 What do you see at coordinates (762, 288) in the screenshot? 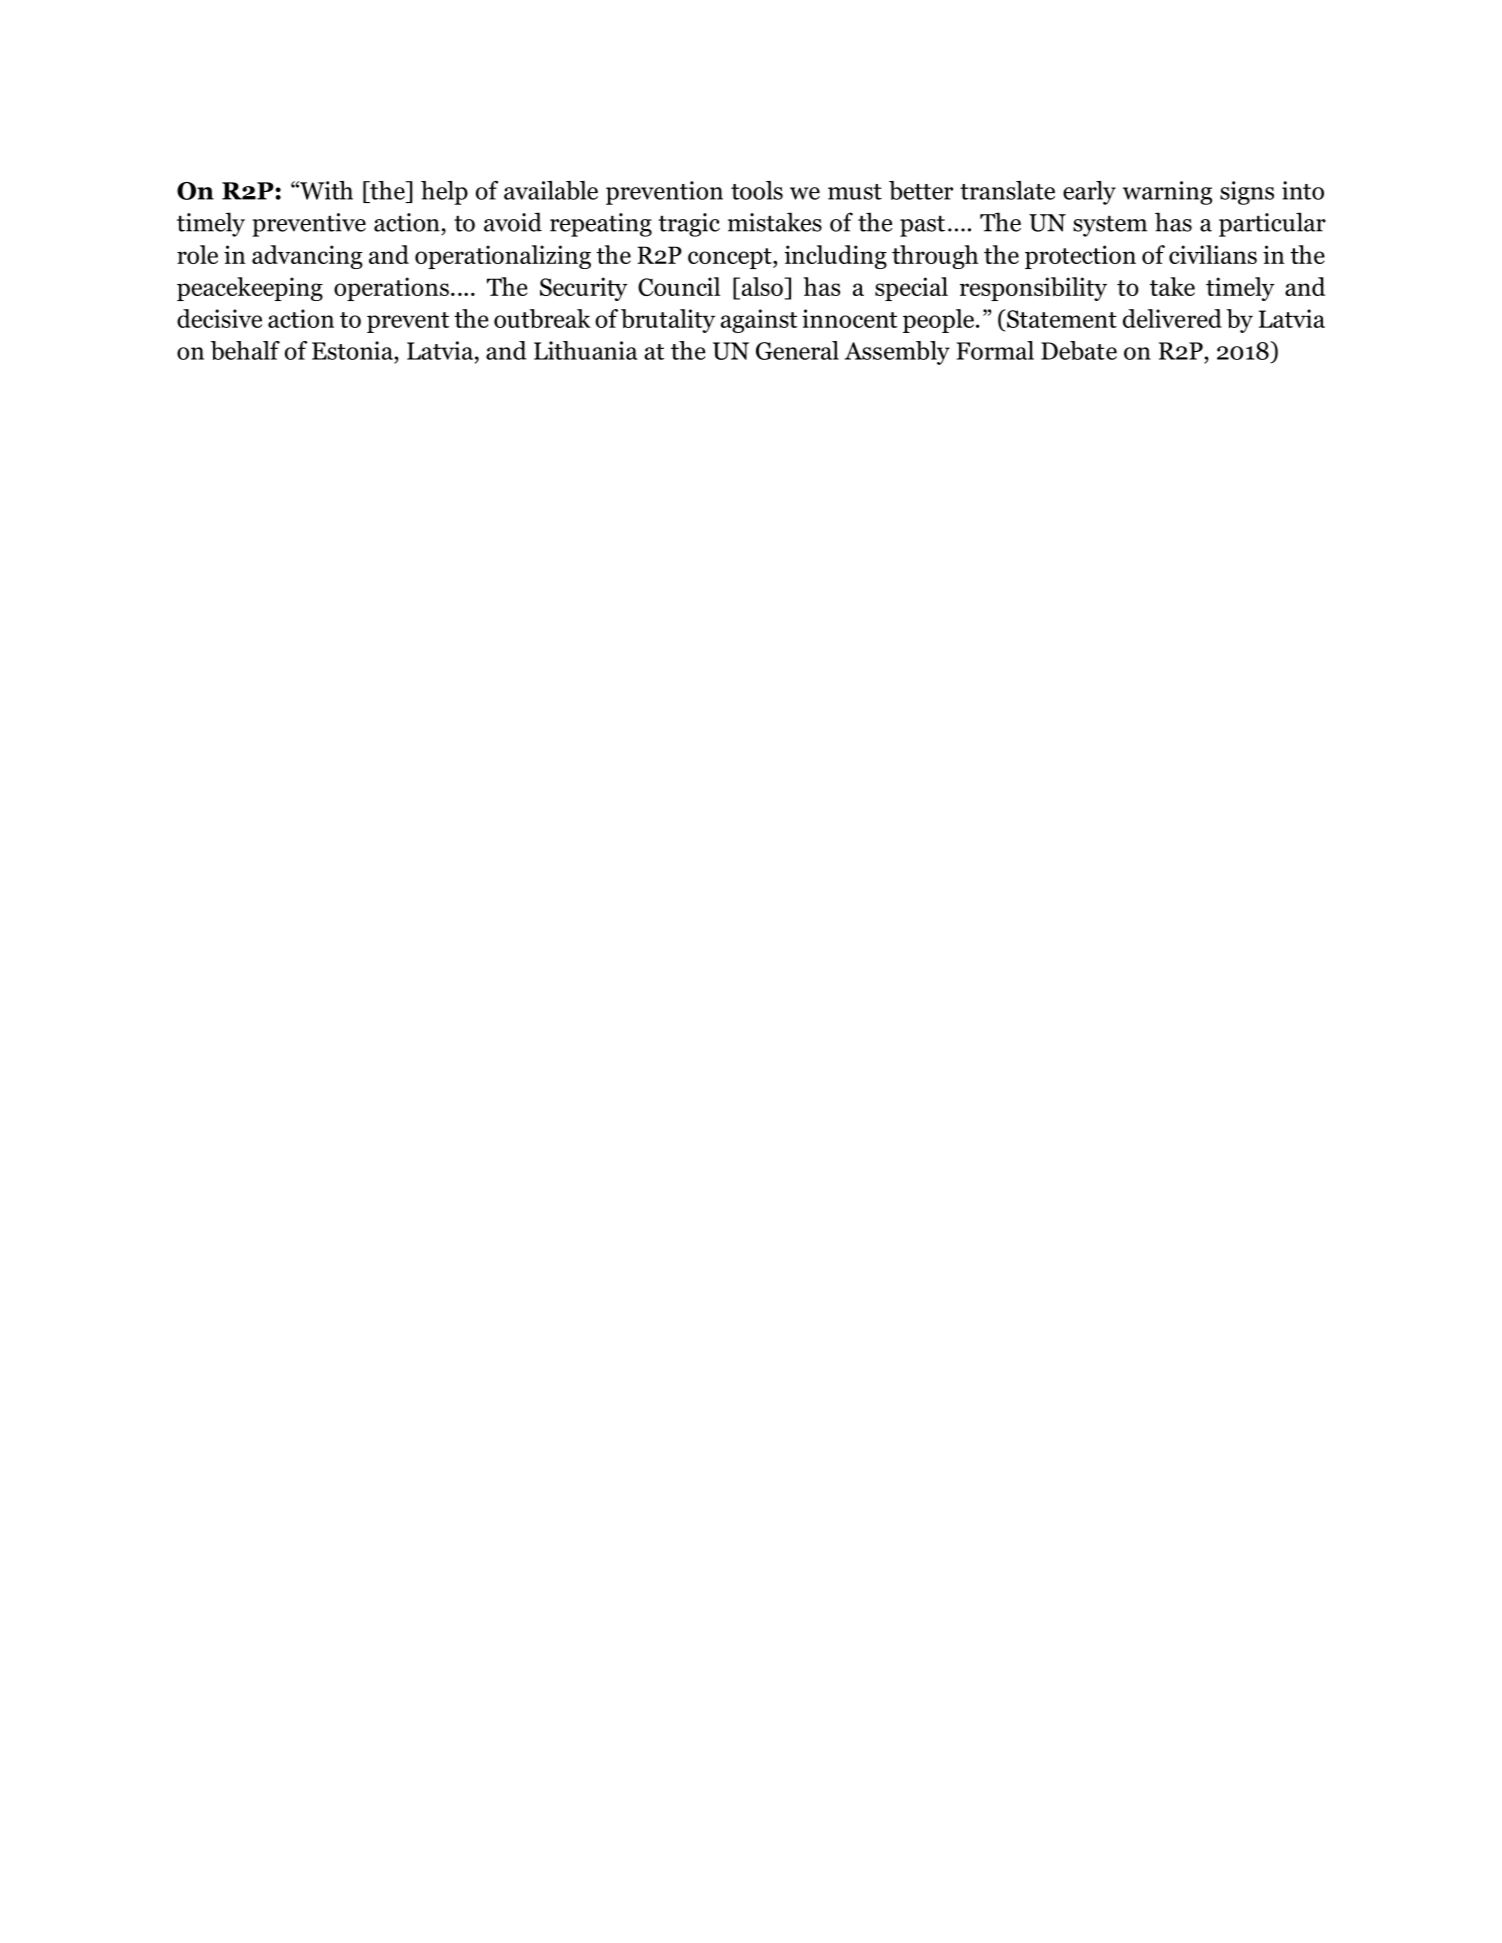
I see `also` at bounding box center [762, 288].
